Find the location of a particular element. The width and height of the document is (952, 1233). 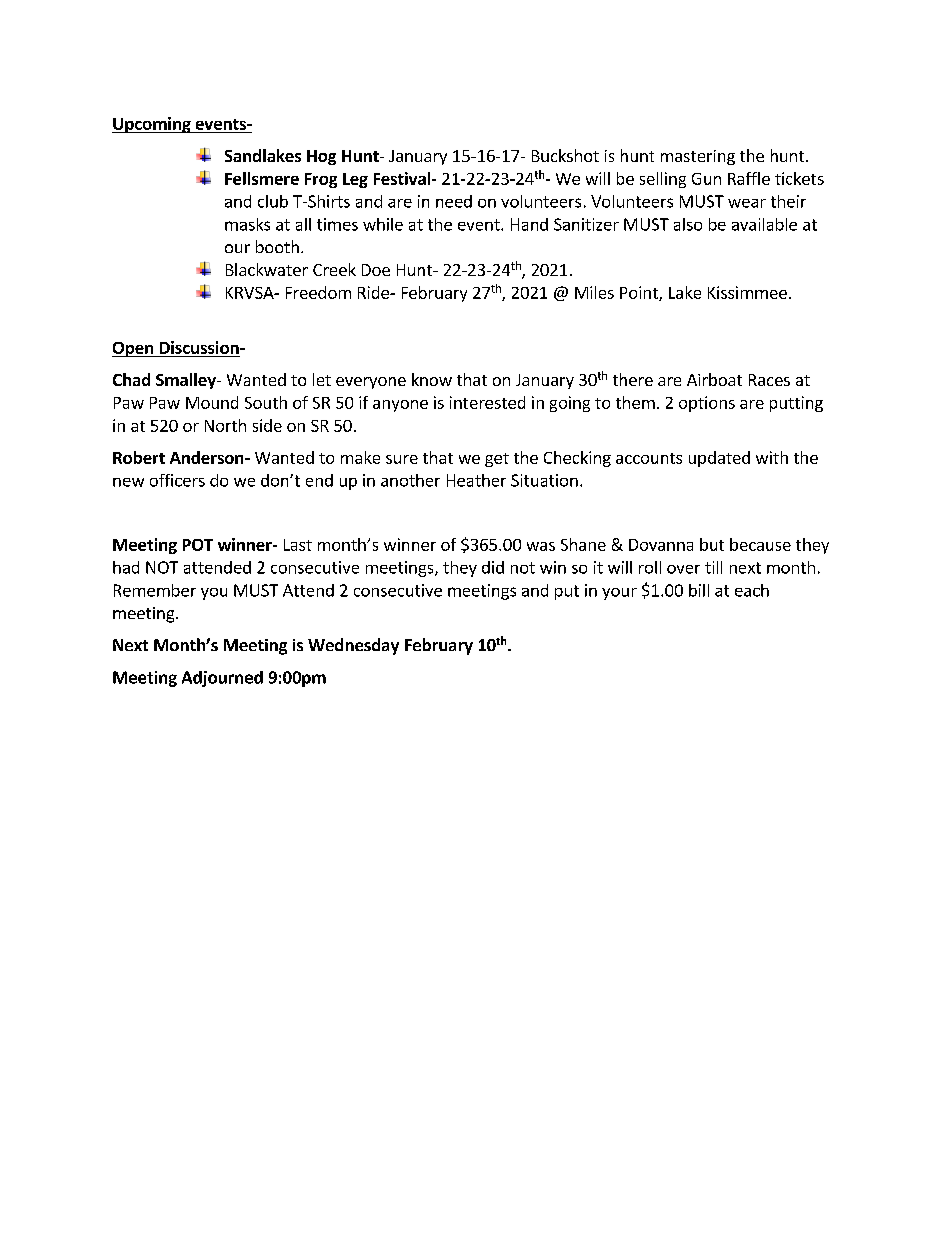

Upcoming is located at coordinates (152, 125).
